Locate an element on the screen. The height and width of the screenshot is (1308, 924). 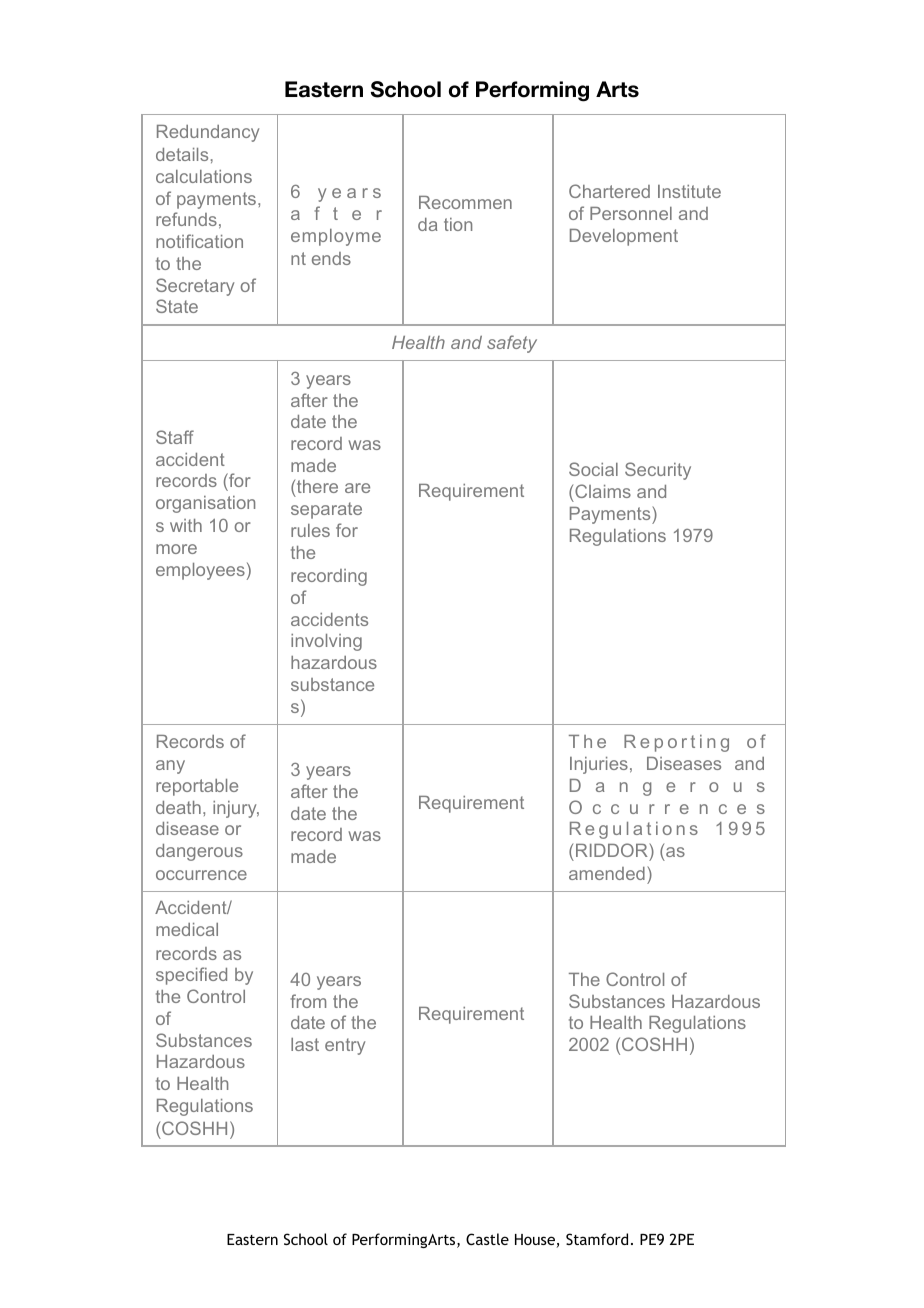
Redundancy is located at coordinates (208, 133).
